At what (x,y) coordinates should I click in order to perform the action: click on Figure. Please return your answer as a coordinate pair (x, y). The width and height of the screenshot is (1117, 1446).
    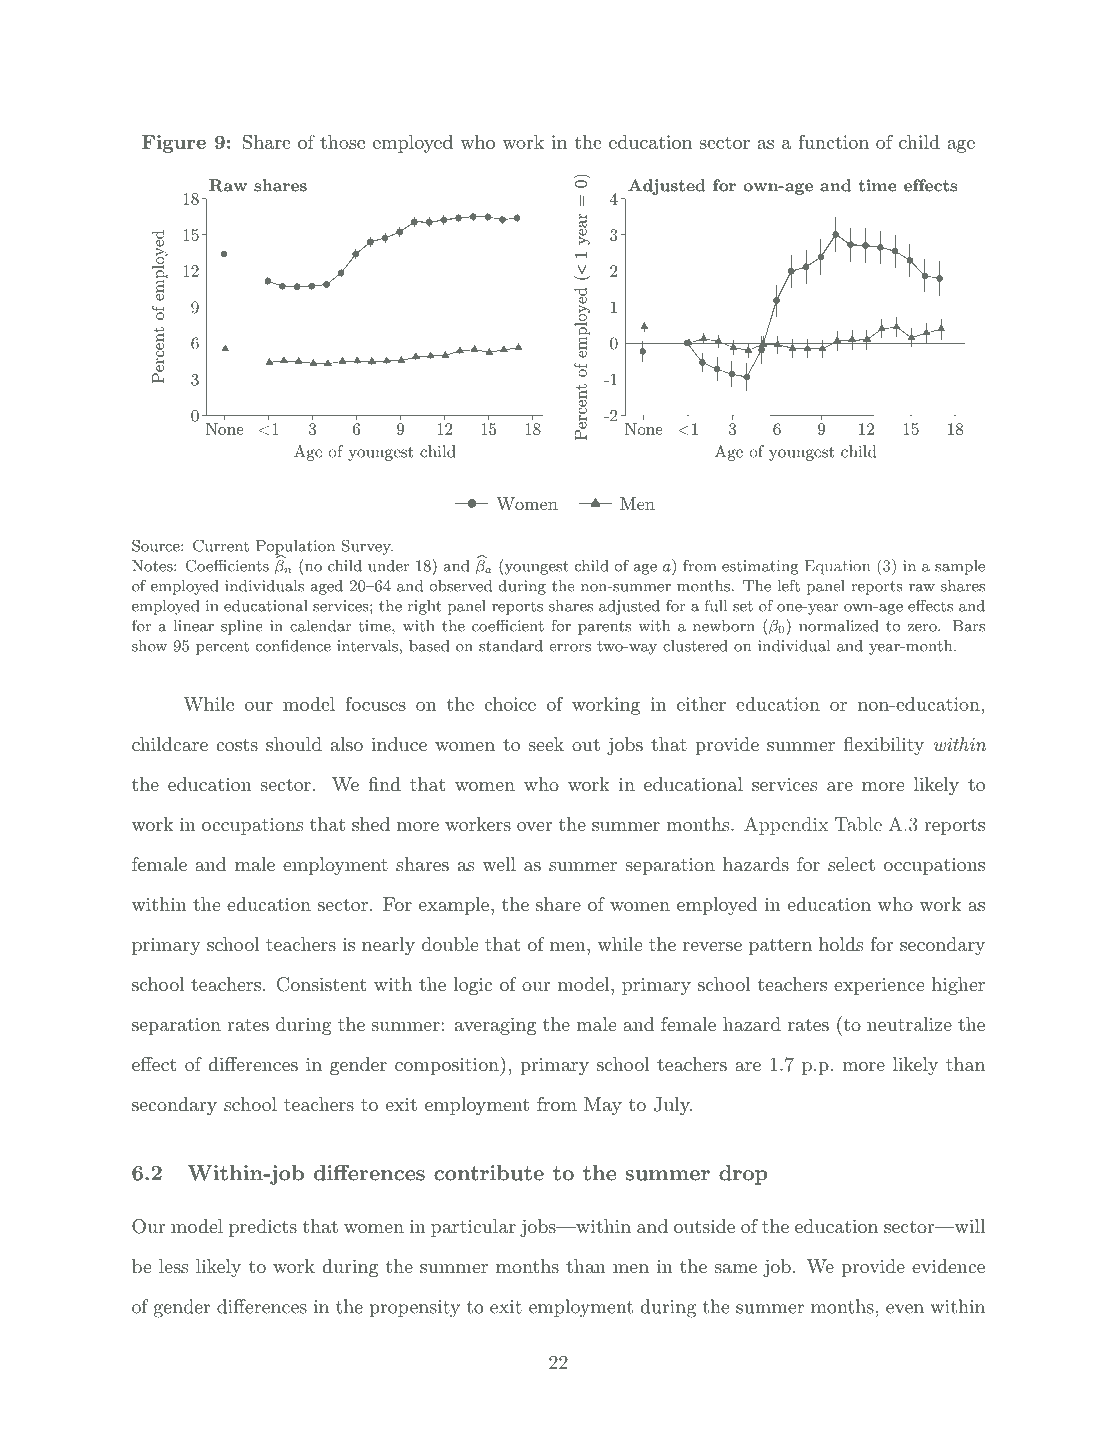
    Looking at the image, I should click on (174, 144).
